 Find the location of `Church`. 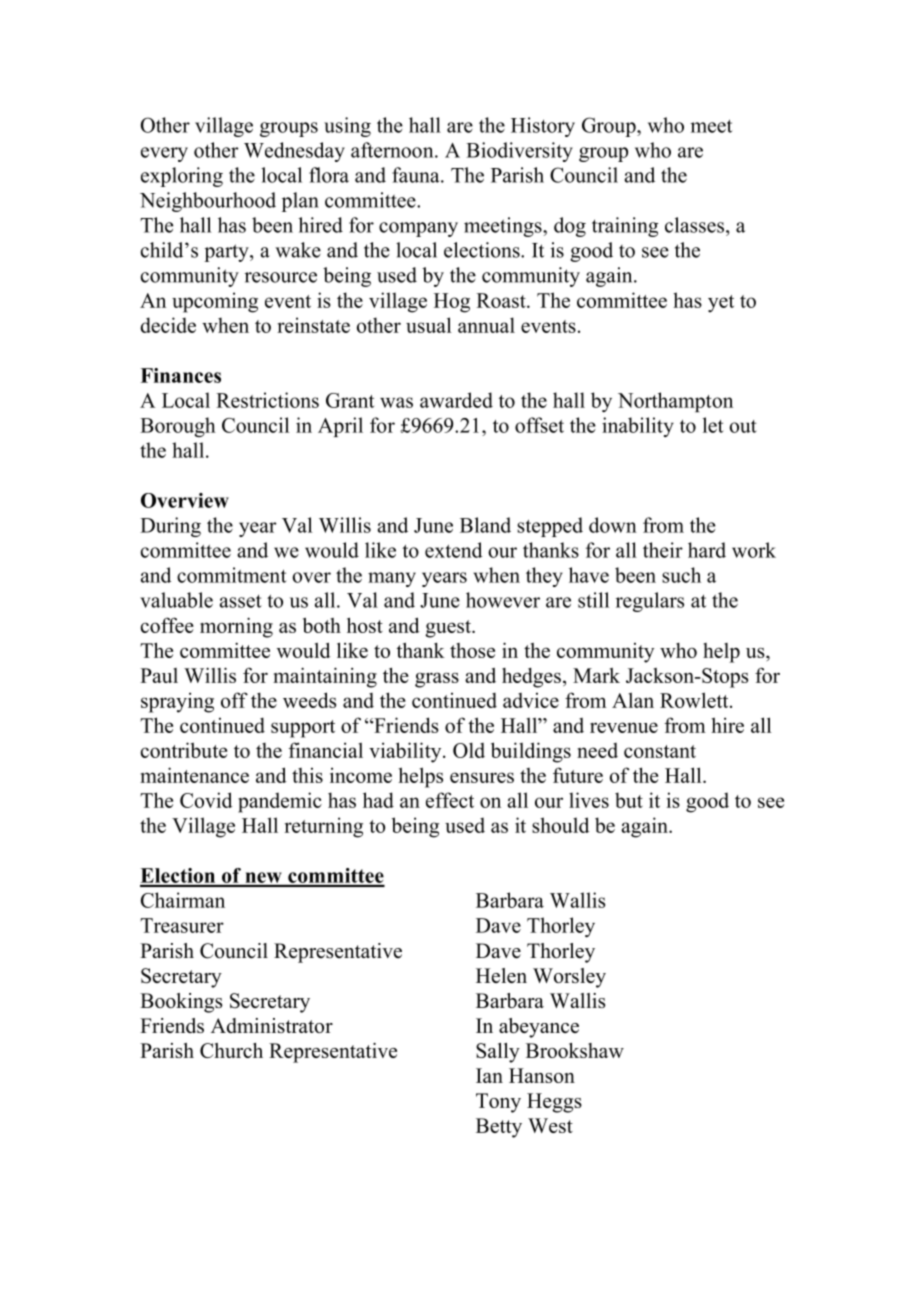

Church is located at coordinates (231, 1050).
